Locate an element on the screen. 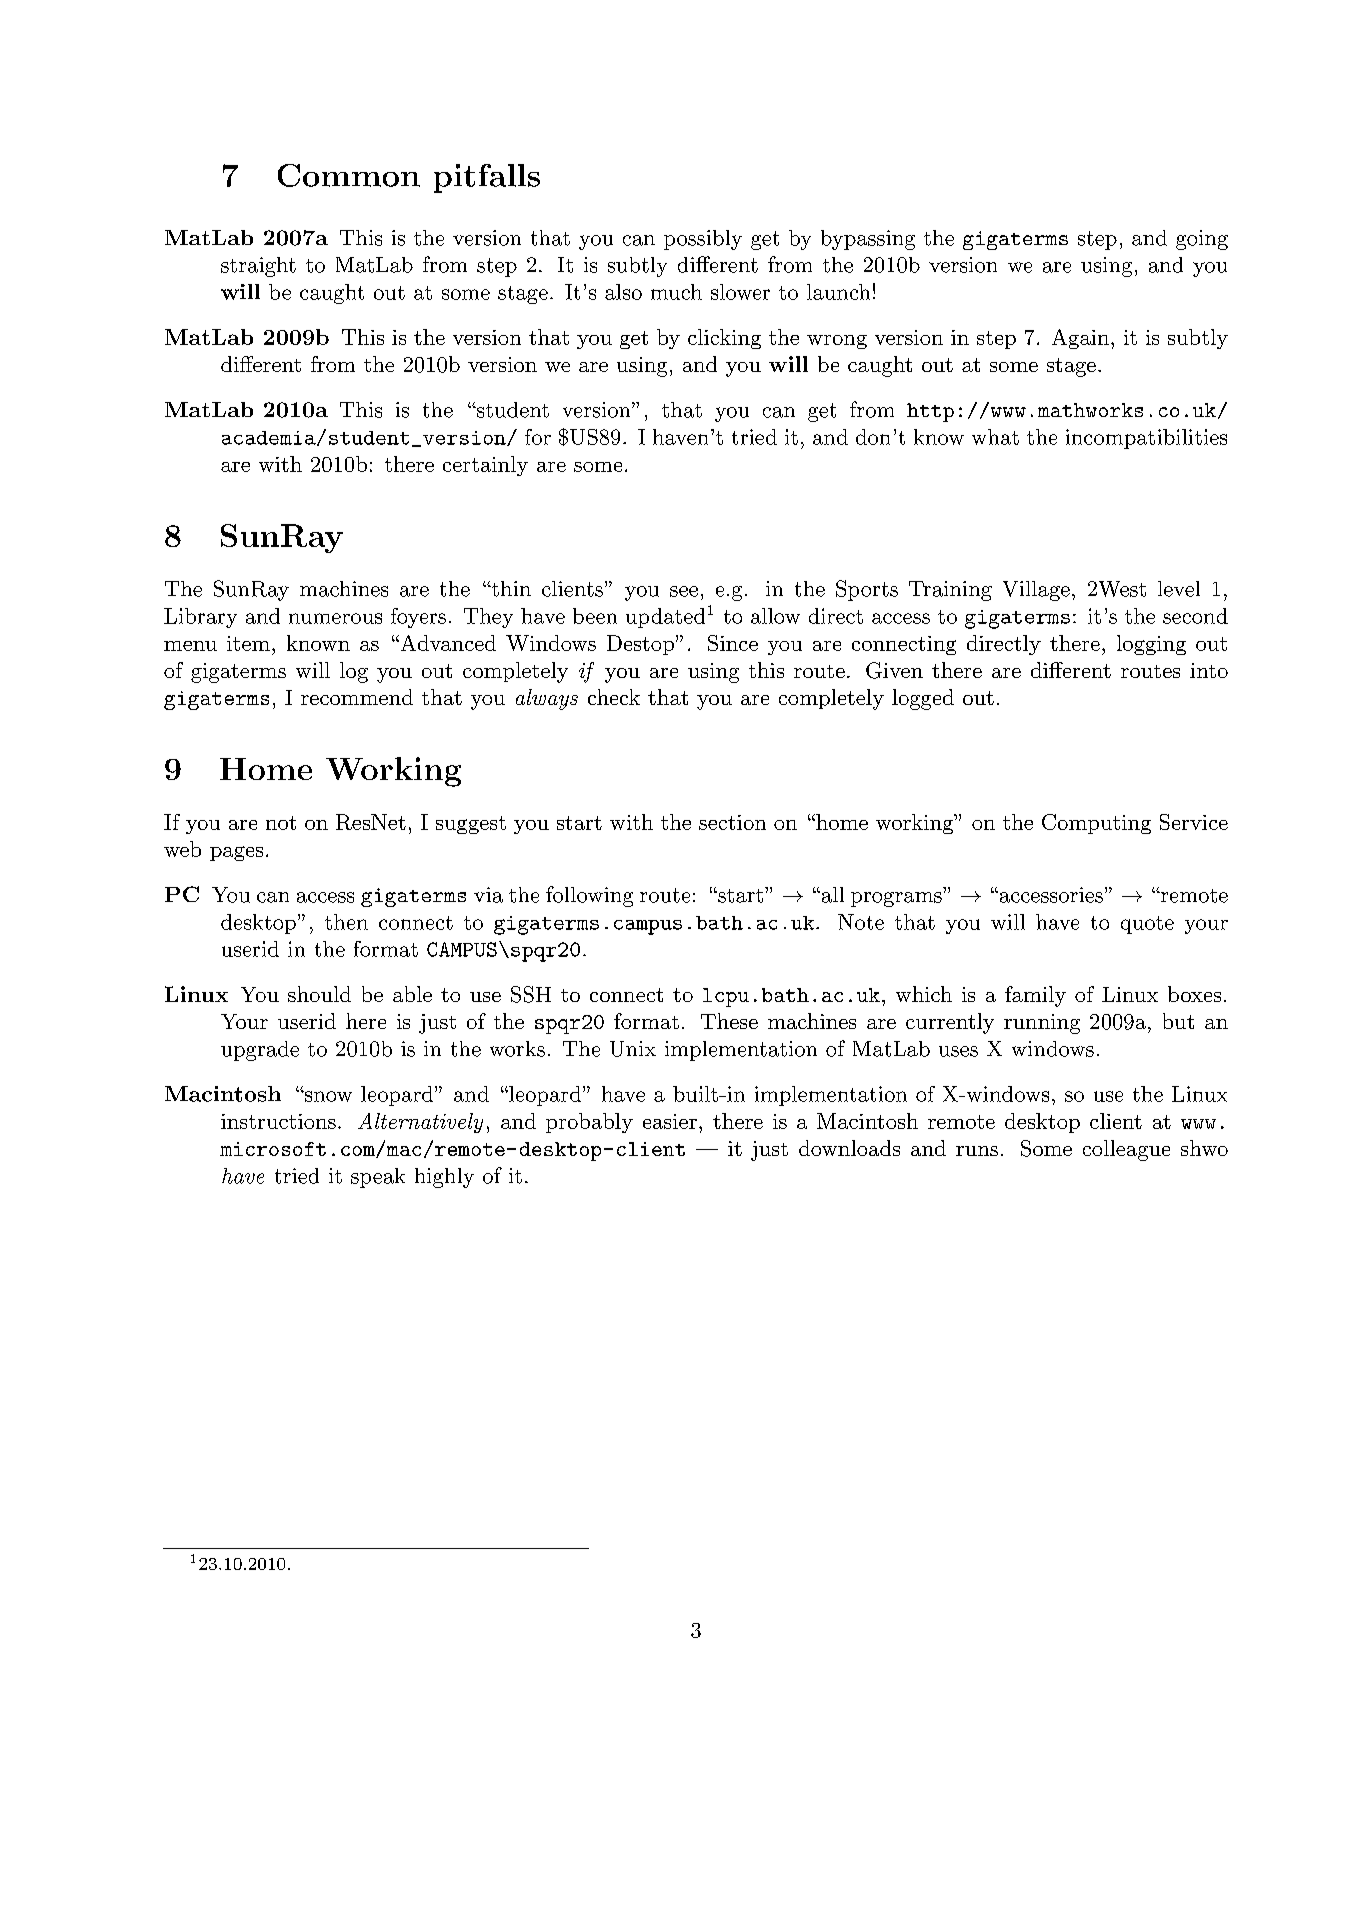  easier is located at coordinates (670, 1121).
